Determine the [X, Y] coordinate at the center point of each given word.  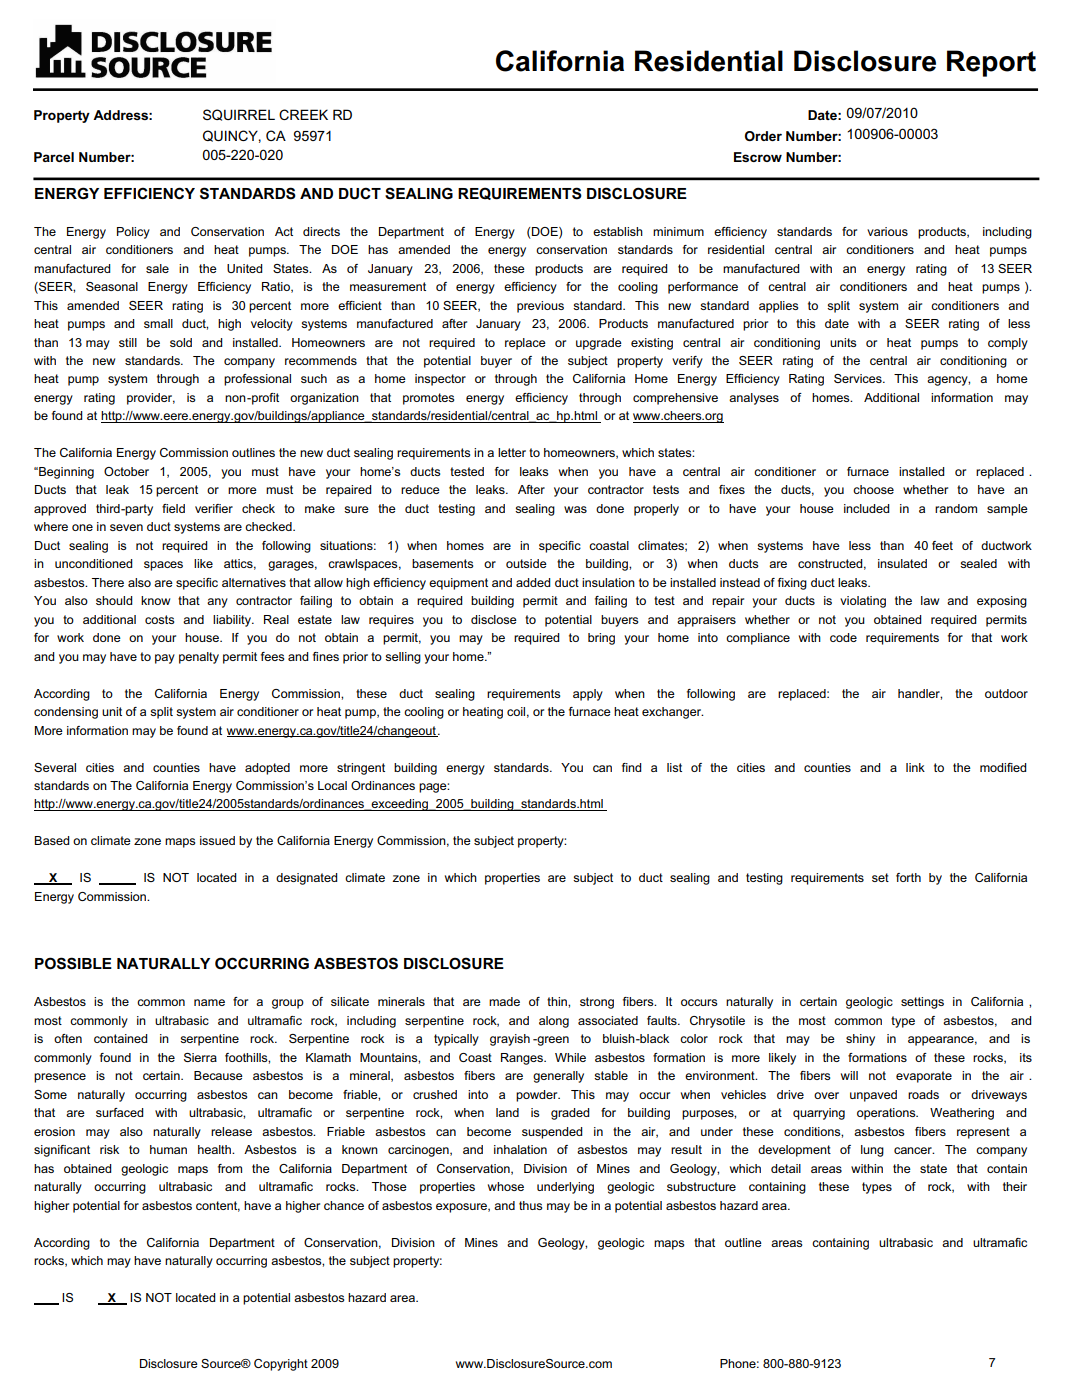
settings [922, 1003]
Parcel [54, 157]
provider [151, 399]
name [209, 1002]
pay [165, 659]
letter [512, 452]
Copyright [281, 1365]
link [915, 767]
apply [588, 695]
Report [991, 63]
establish [618, 231]
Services [859, 378]
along [554, 1022]
